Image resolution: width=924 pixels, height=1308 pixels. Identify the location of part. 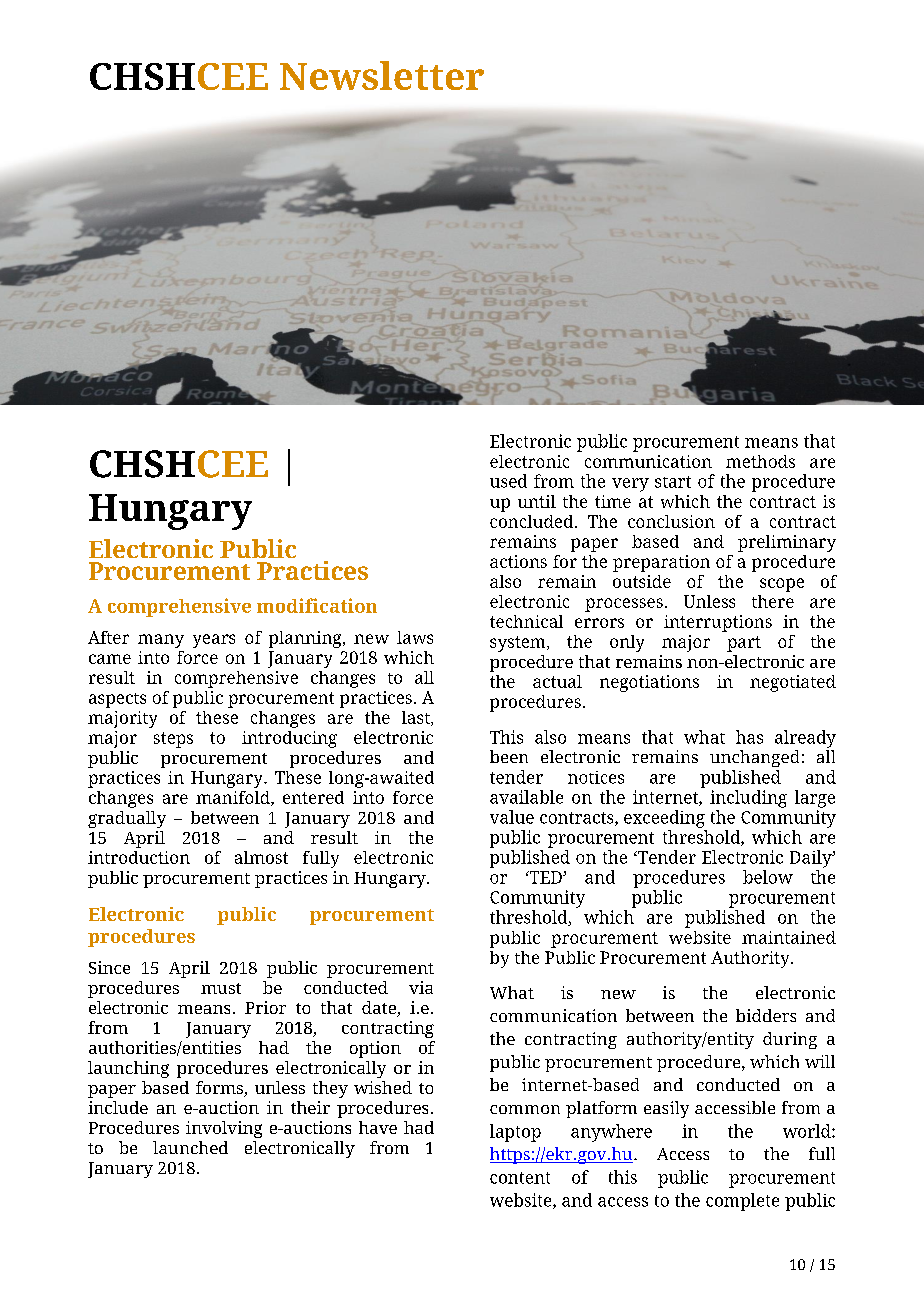
(744, 644).
